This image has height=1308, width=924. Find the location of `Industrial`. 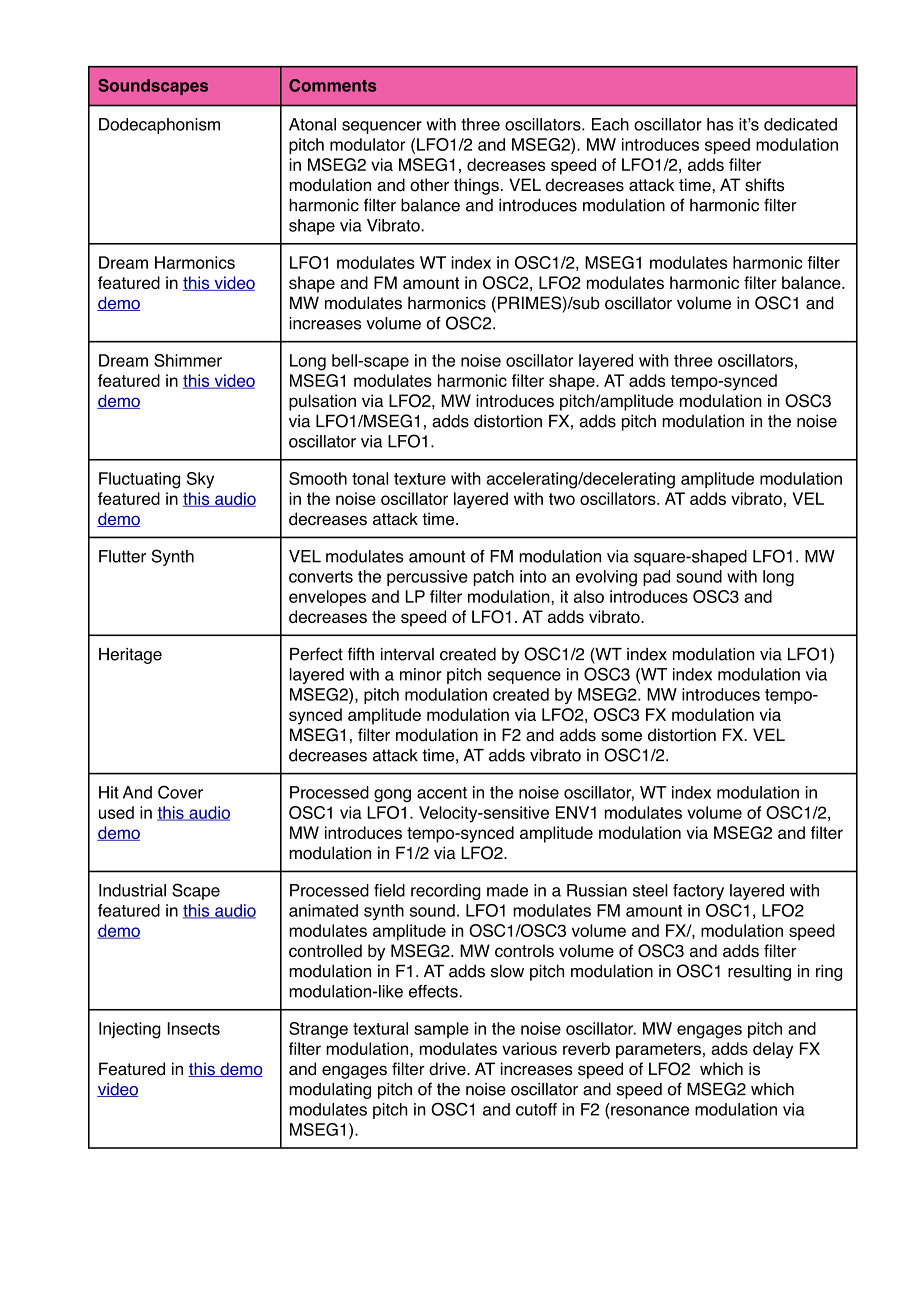

Industrial is located at coordinates (132, 890).
